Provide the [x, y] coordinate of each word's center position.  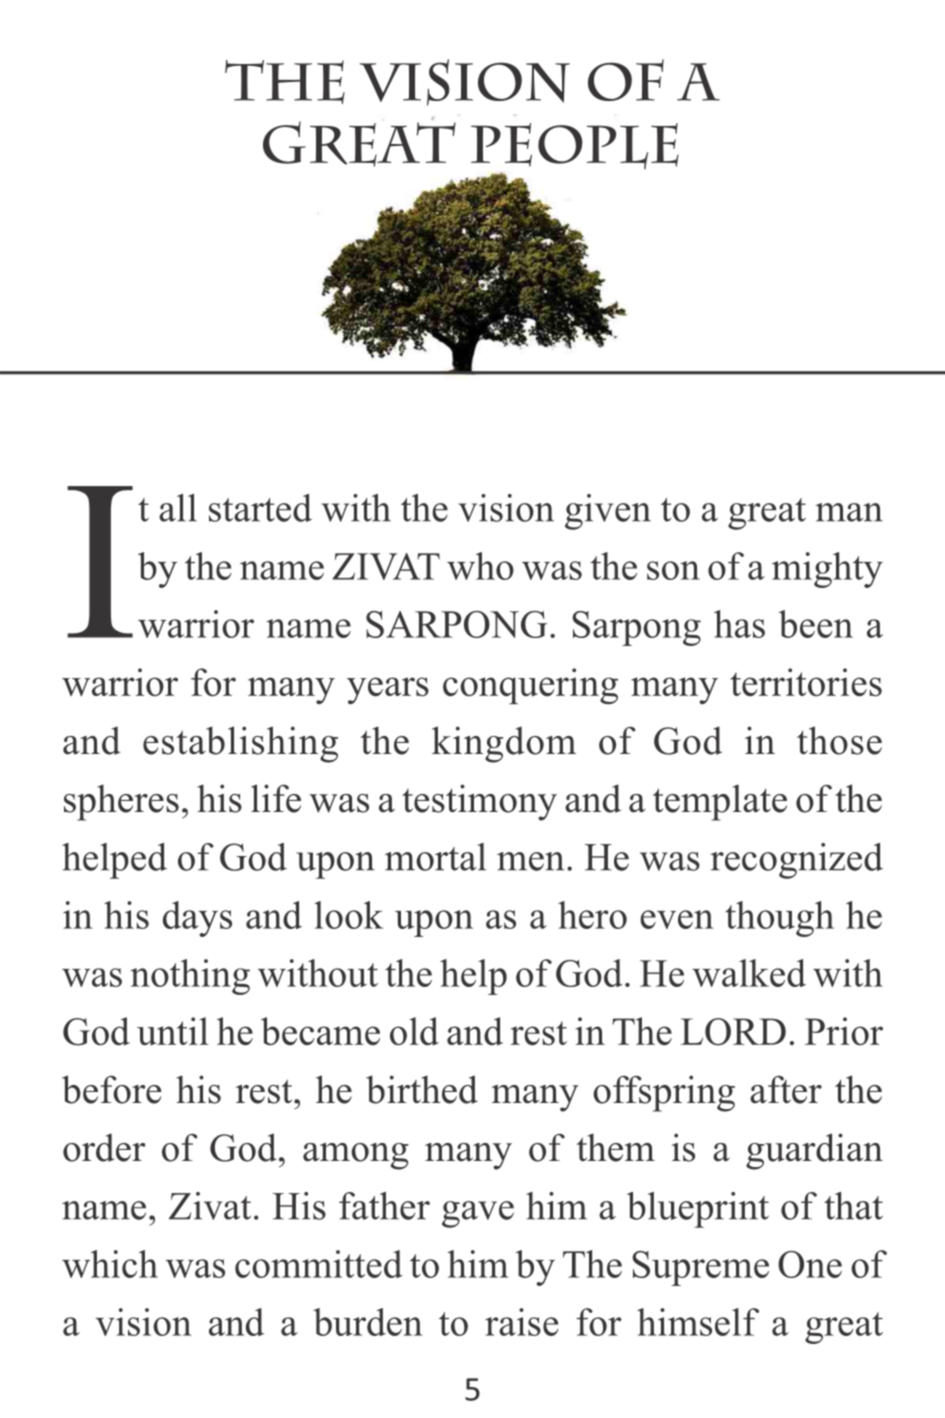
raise [521, 1322]
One [810, 1264]
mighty [827, 570]
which [110, 1264]
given [608, 512]
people [575, 146]
